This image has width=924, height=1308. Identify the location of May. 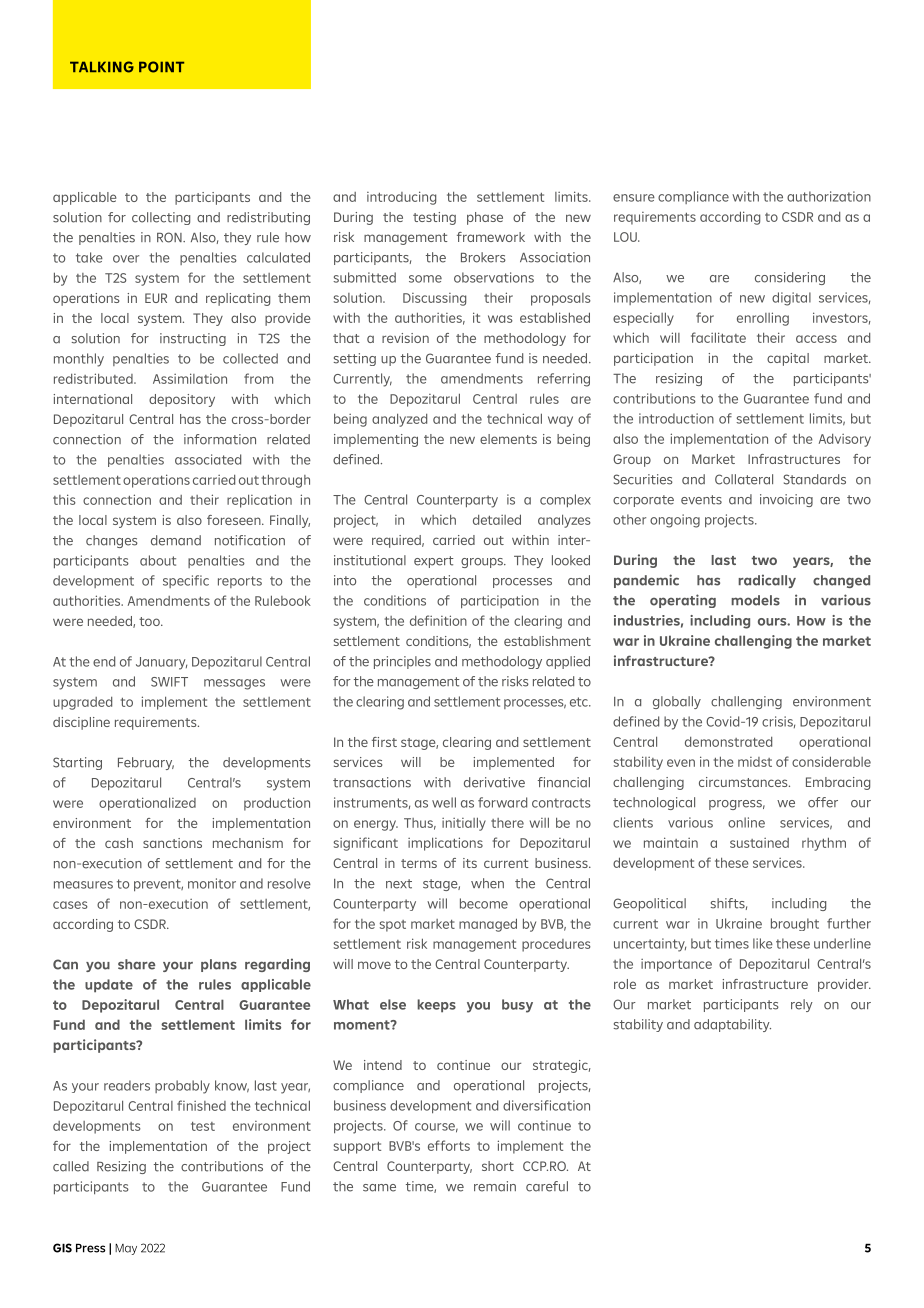
(126, 1249).
